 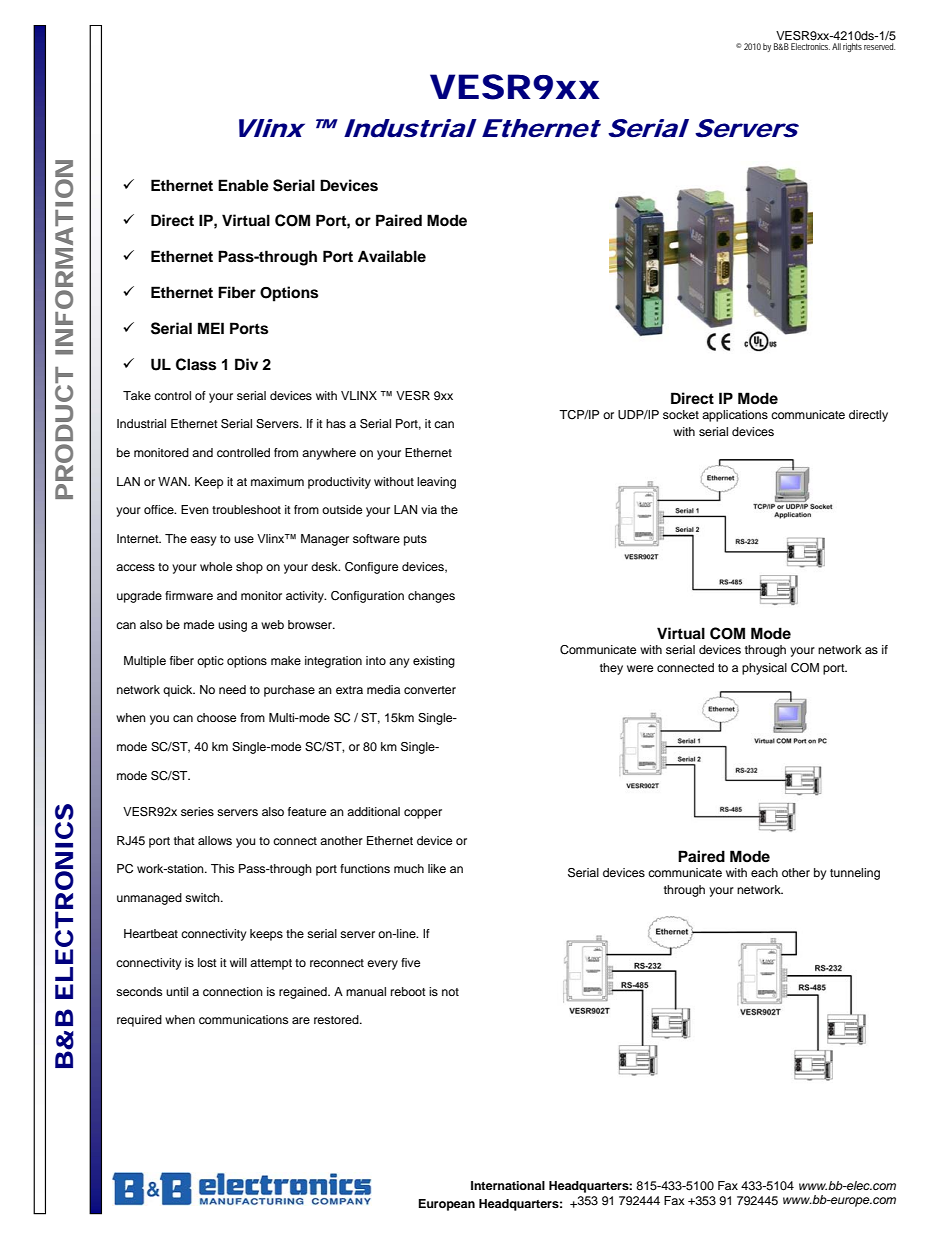 What do you see at coordinates (215, 840) in the page?
I see `allows` at bounding box center [215, 840].
